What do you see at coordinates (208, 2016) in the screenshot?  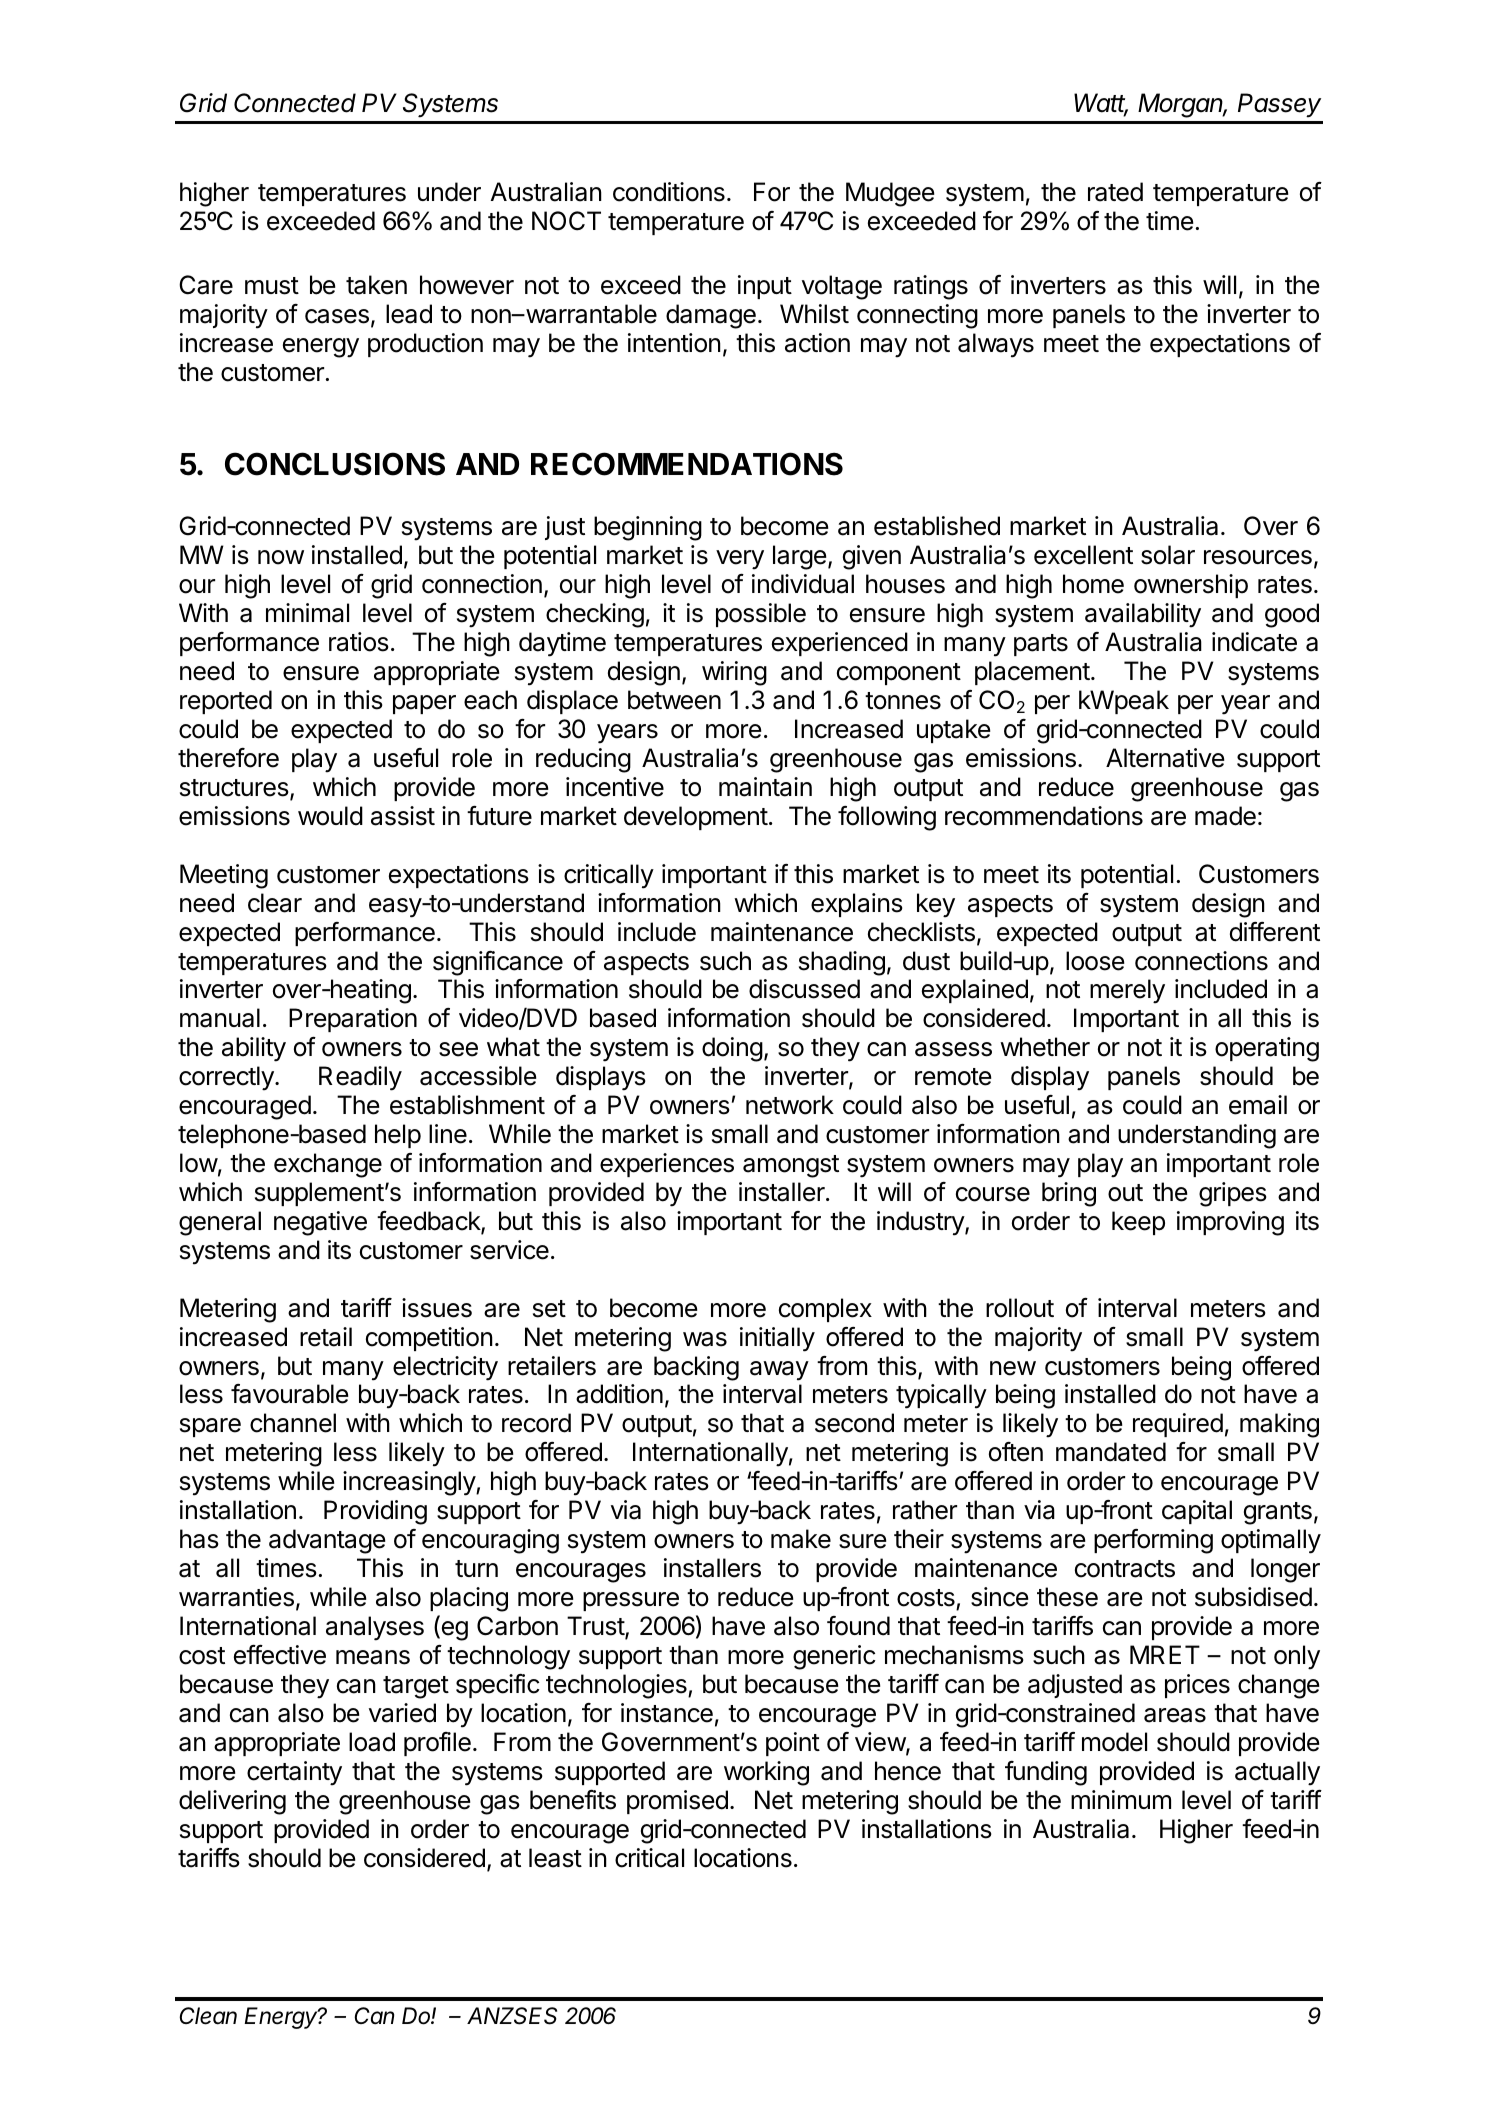 I see `Clean` at bounding box center [208, 2016].
